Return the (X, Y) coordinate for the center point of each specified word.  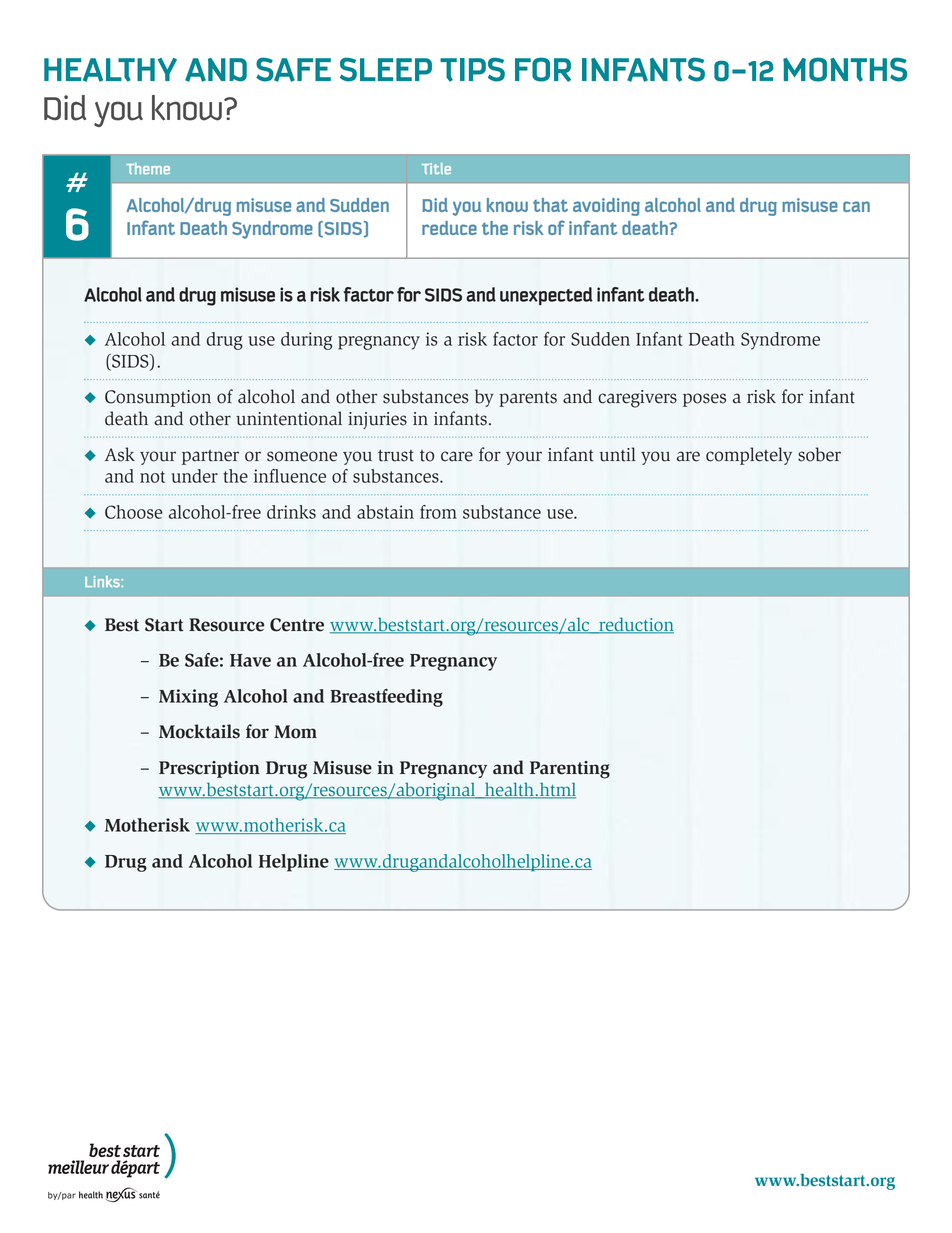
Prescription (209, 769)
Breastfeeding (386, 698)
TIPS (472, 69)
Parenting (570, 770)
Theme (148, 169)
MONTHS (845, 69)
